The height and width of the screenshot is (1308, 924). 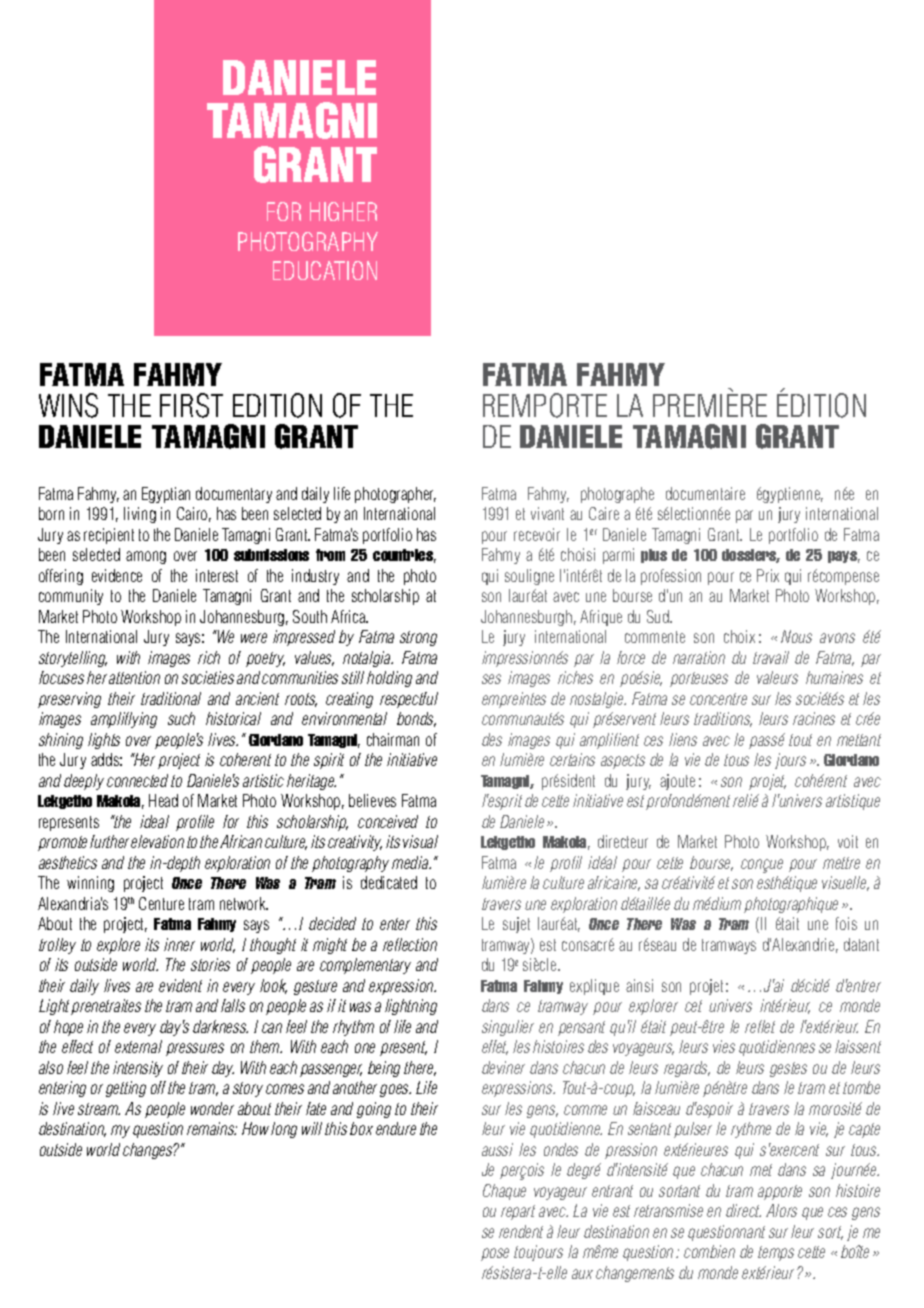 I want to click on EDUCATION, so click(x=325, y=270).
